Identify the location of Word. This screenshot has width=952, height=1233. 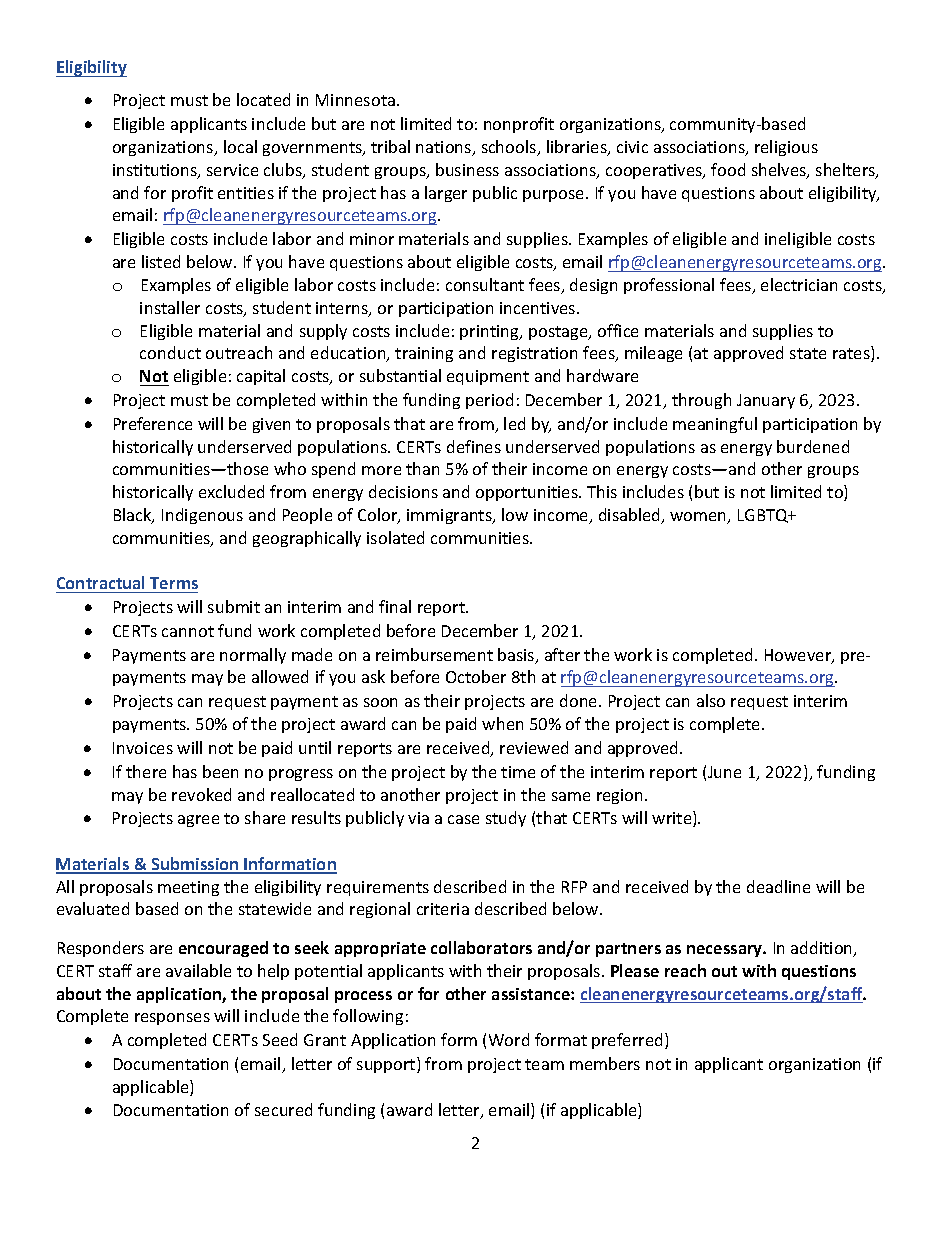
(509, 1039).
